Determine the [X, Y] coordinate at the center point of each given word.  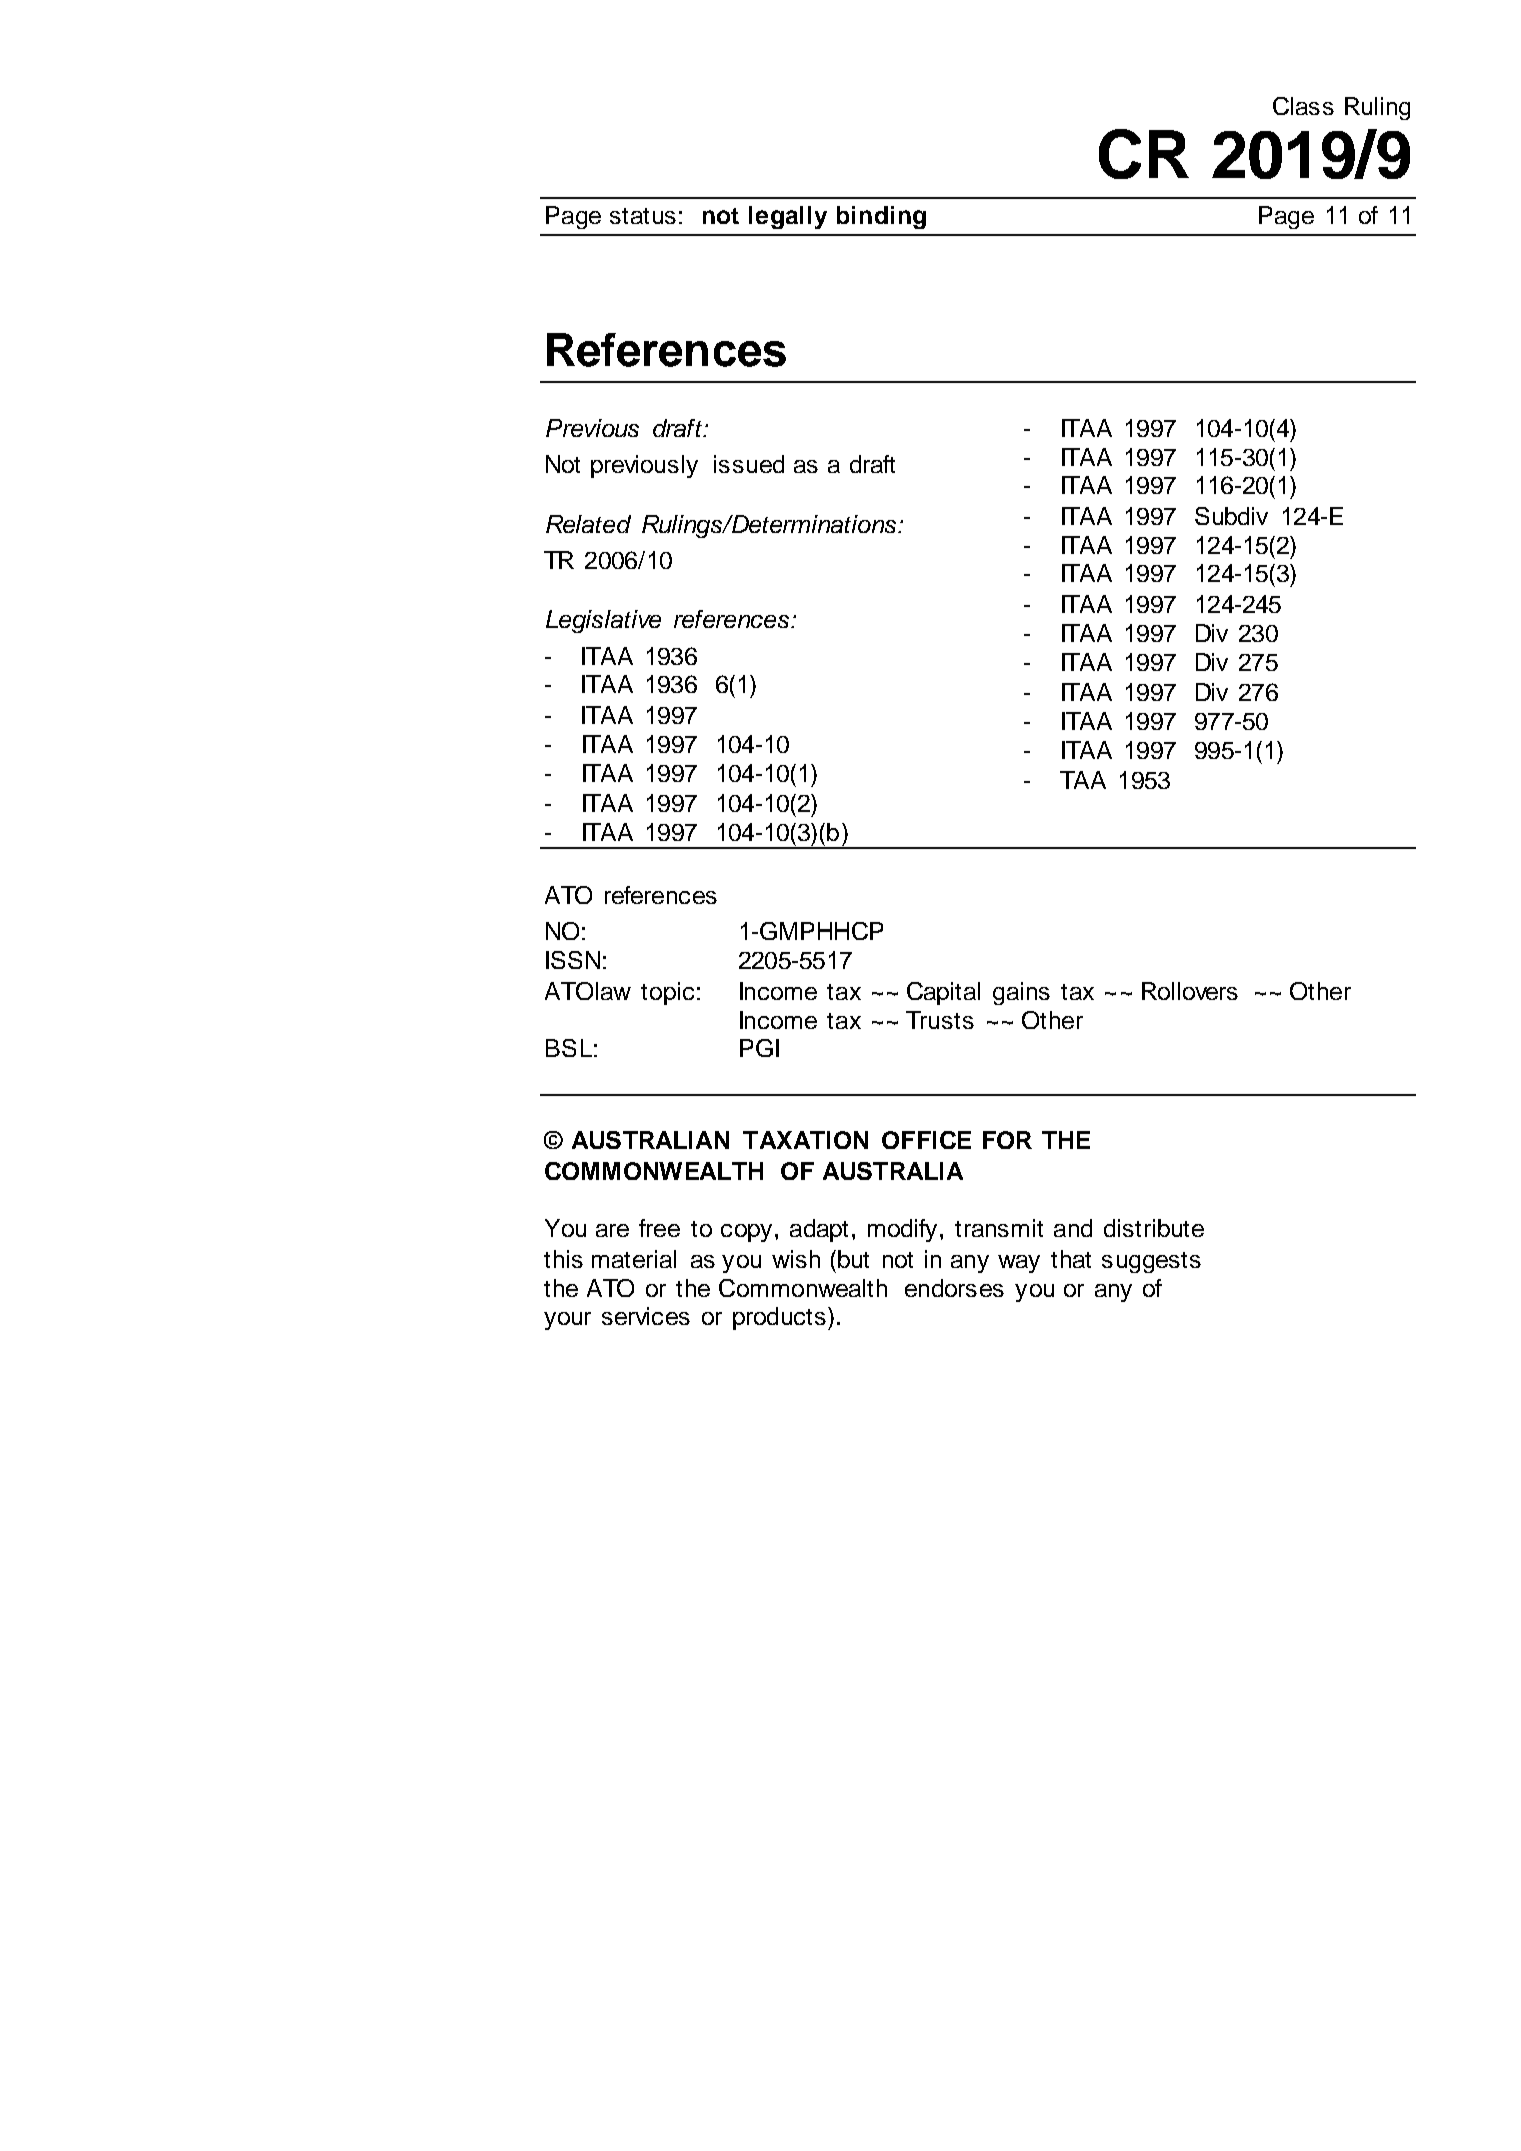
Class [1303, 106]
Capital [943, 993]
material [634, 1259]
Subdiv [1231, 516]
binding [881, 217]
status [643, 216]
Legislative [603, 621]
